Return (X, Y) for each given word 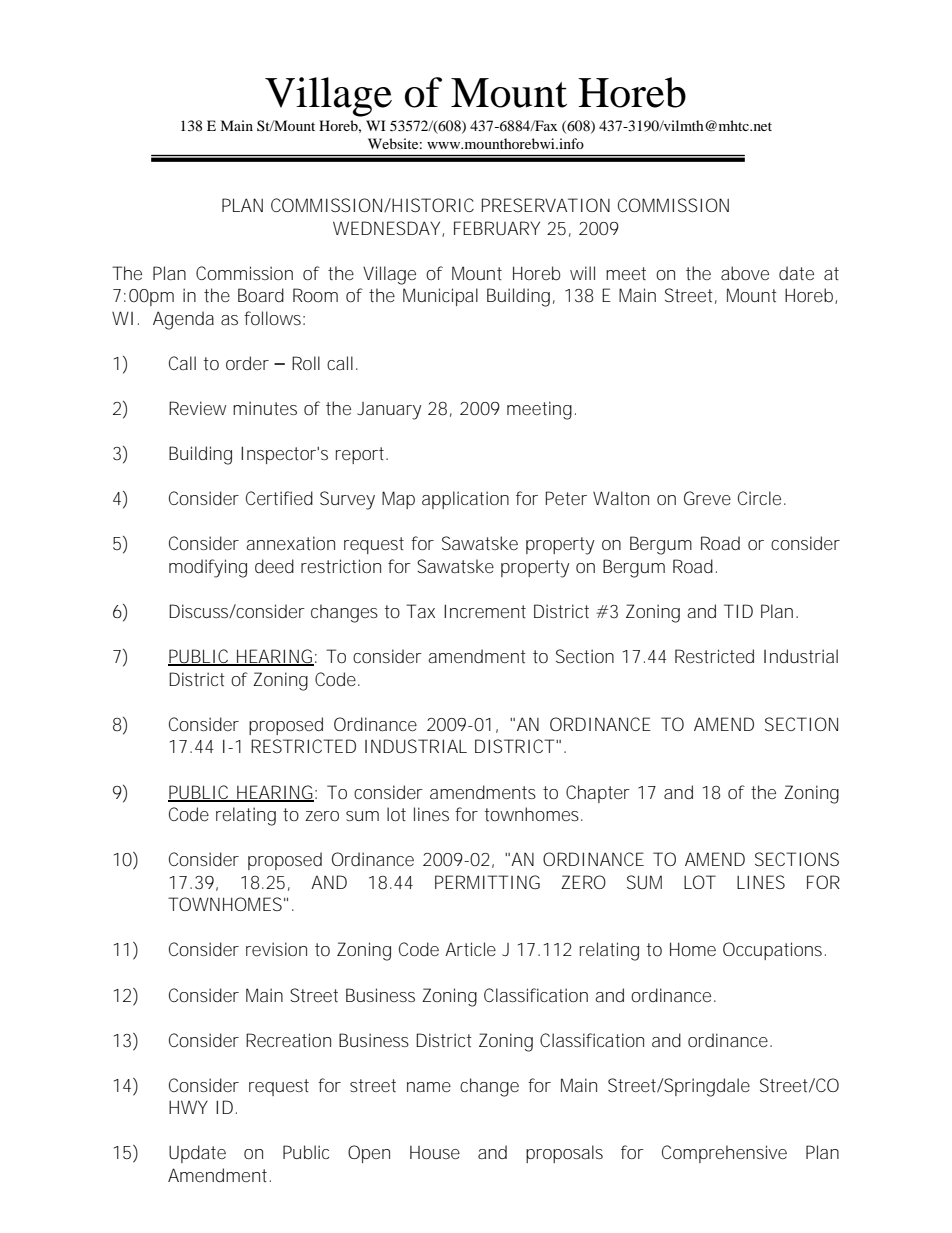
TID (738, 611)
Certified (279, 498)
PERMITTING (487, 882)
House (435, 1152)
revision (276, 949)
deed (274, 566)
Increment (485, 611)
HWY (188, 1107)
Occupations (774, 951)
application (465, 500)
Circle (759, 498)
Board (261, 295)
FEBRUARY (497, 228)
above (745, 273)
